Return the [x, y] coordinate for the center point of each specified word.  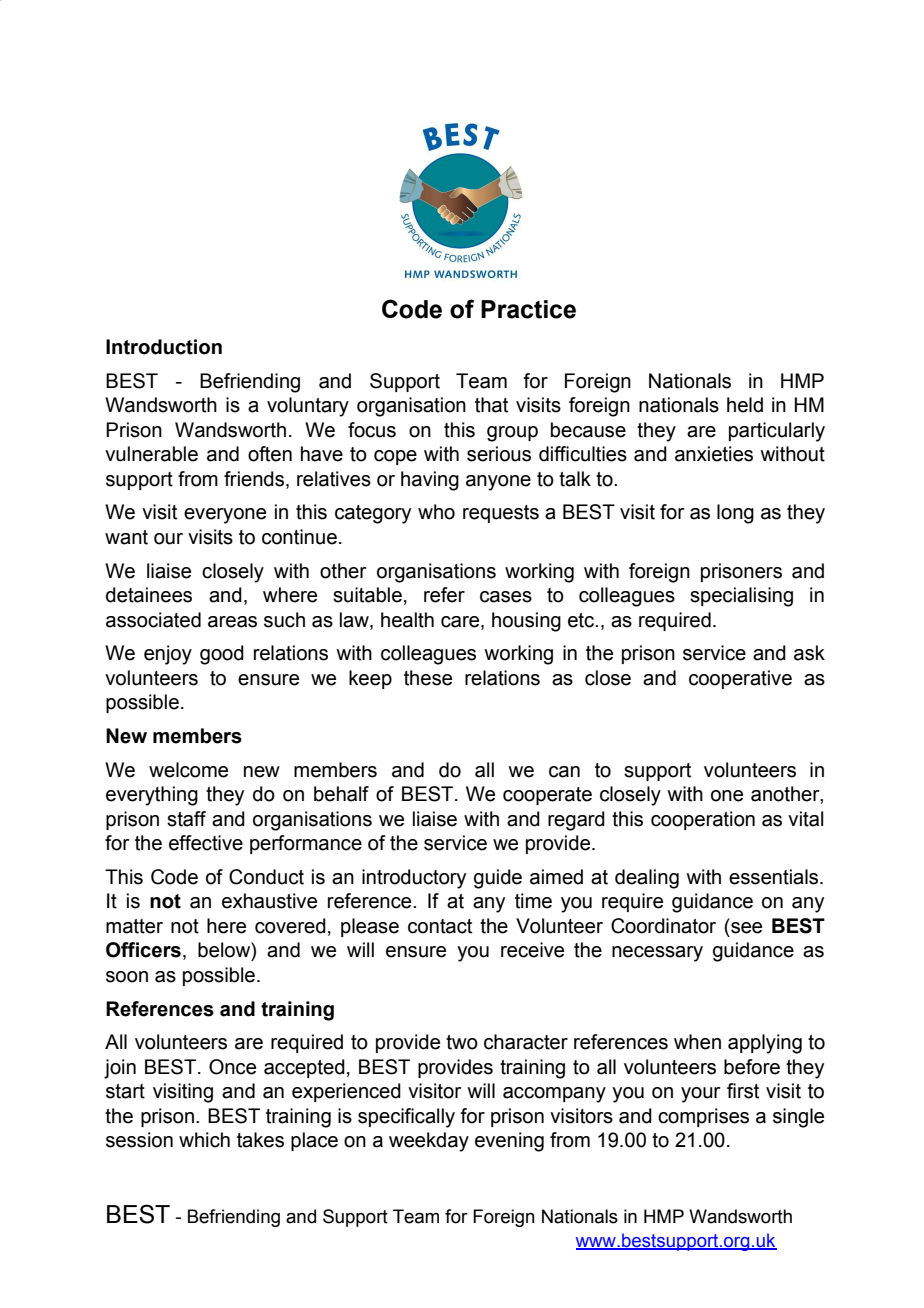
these [428, 678]
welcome [188, 770]
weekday [429, 1142]
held [745, 405]
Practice [528, 309]
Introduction [164, 347]
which [204, 1140]
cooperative [740, 679]
